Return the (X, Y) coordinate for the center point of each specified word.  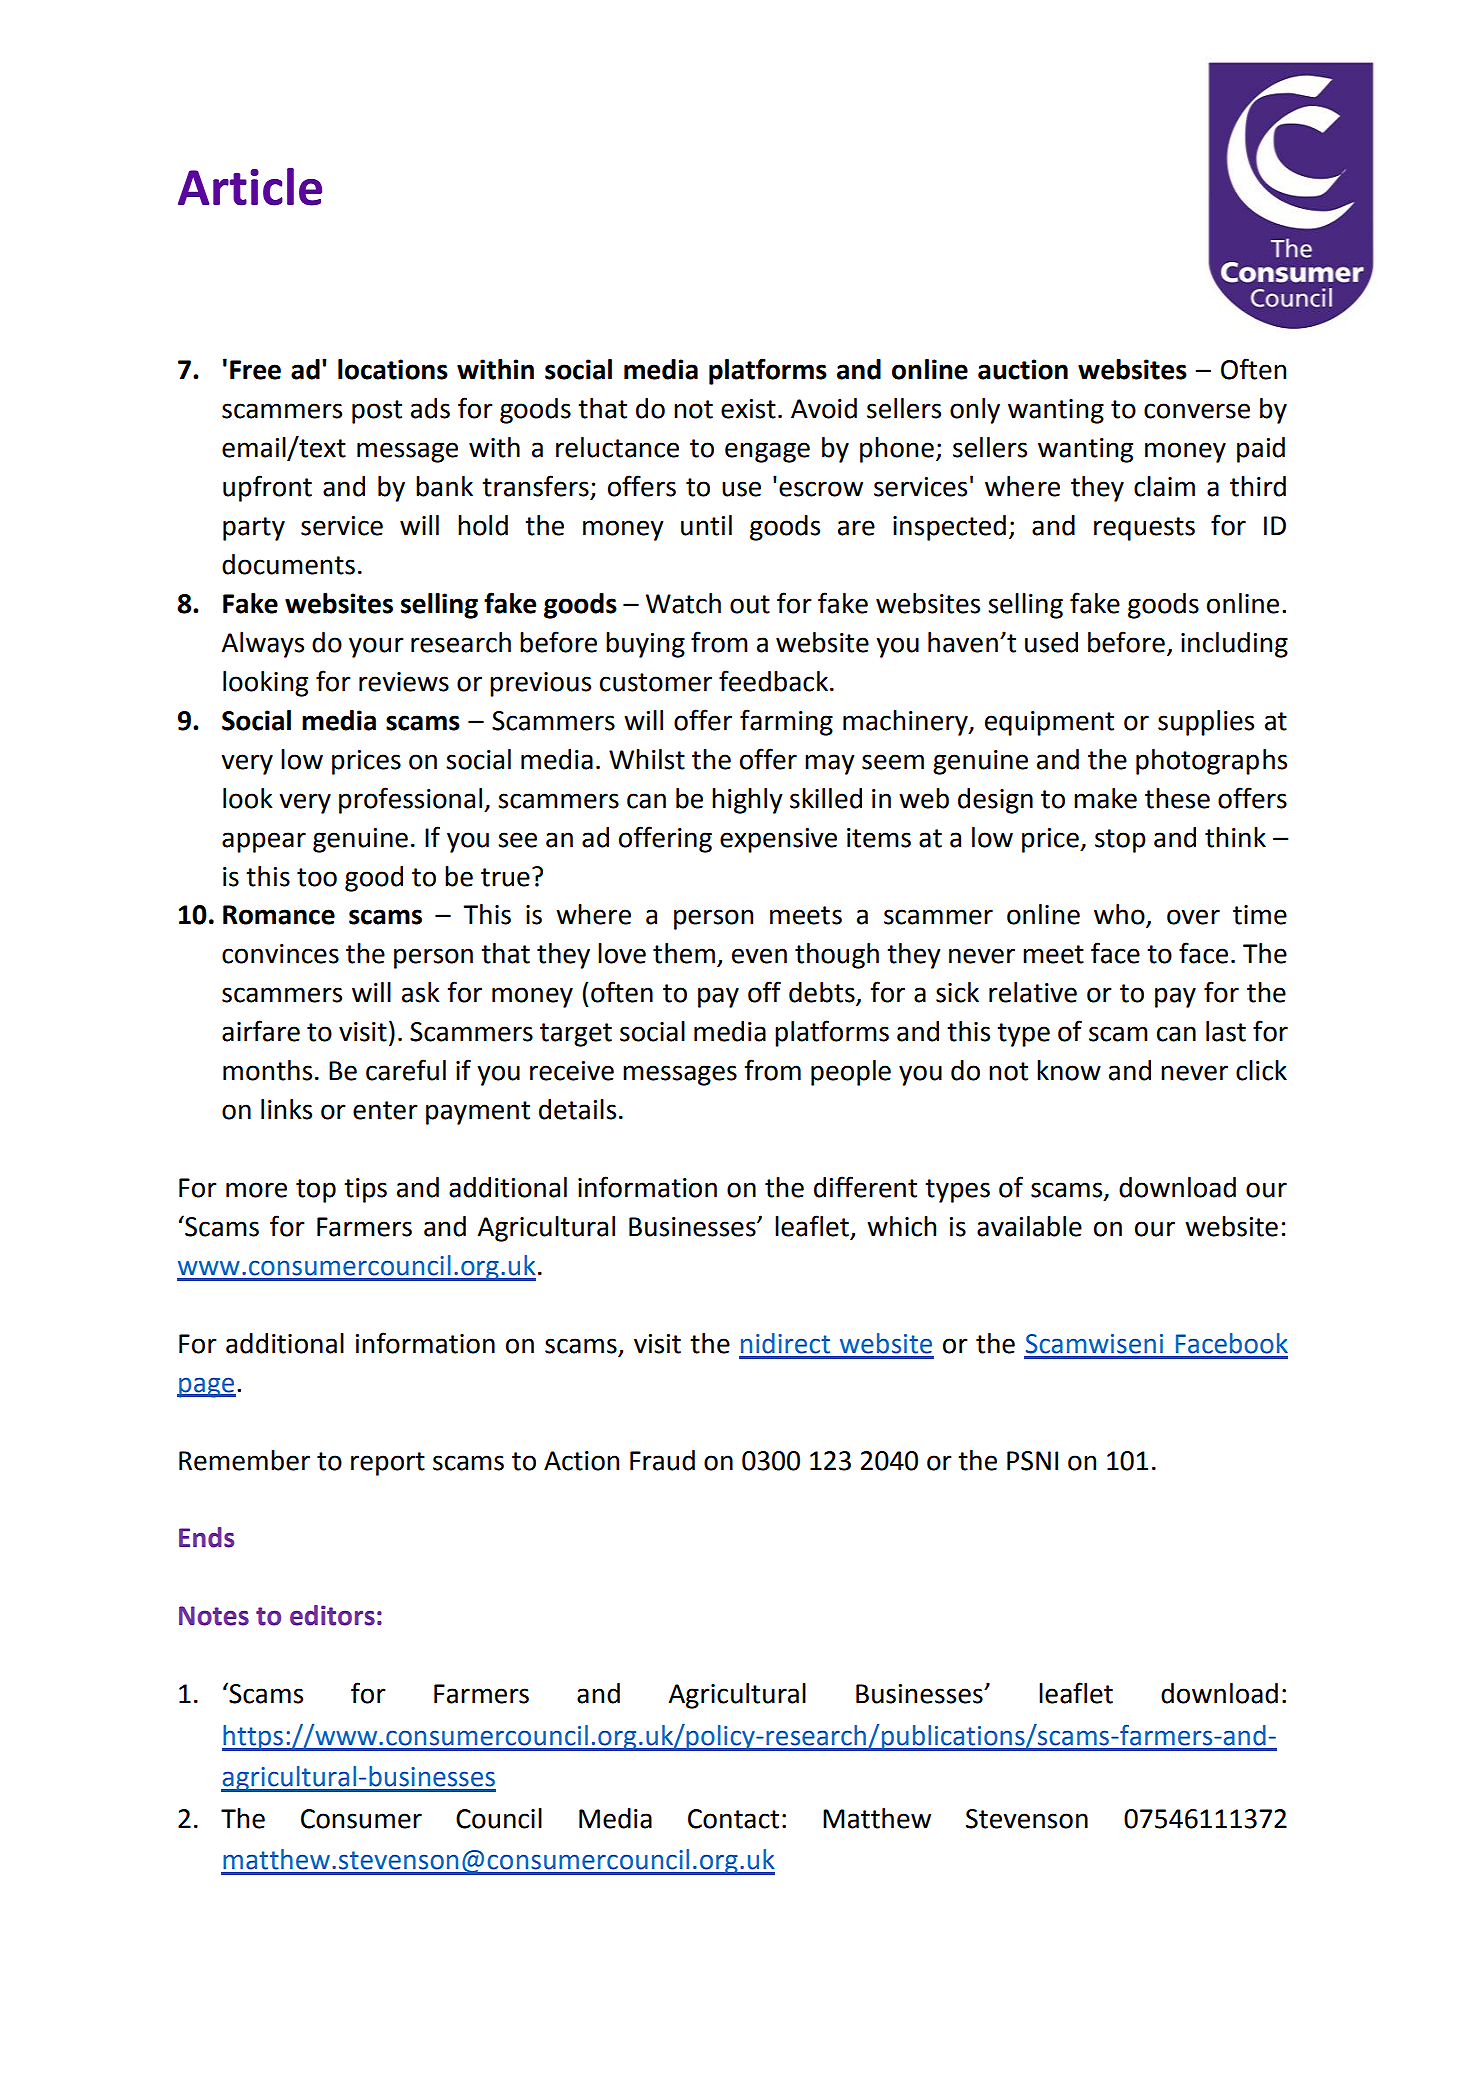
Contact (733, 1819)
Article (250, 187)
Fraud (662, 1460)
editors (332, 1615)
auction (1023, 369)
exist (748, 409)
